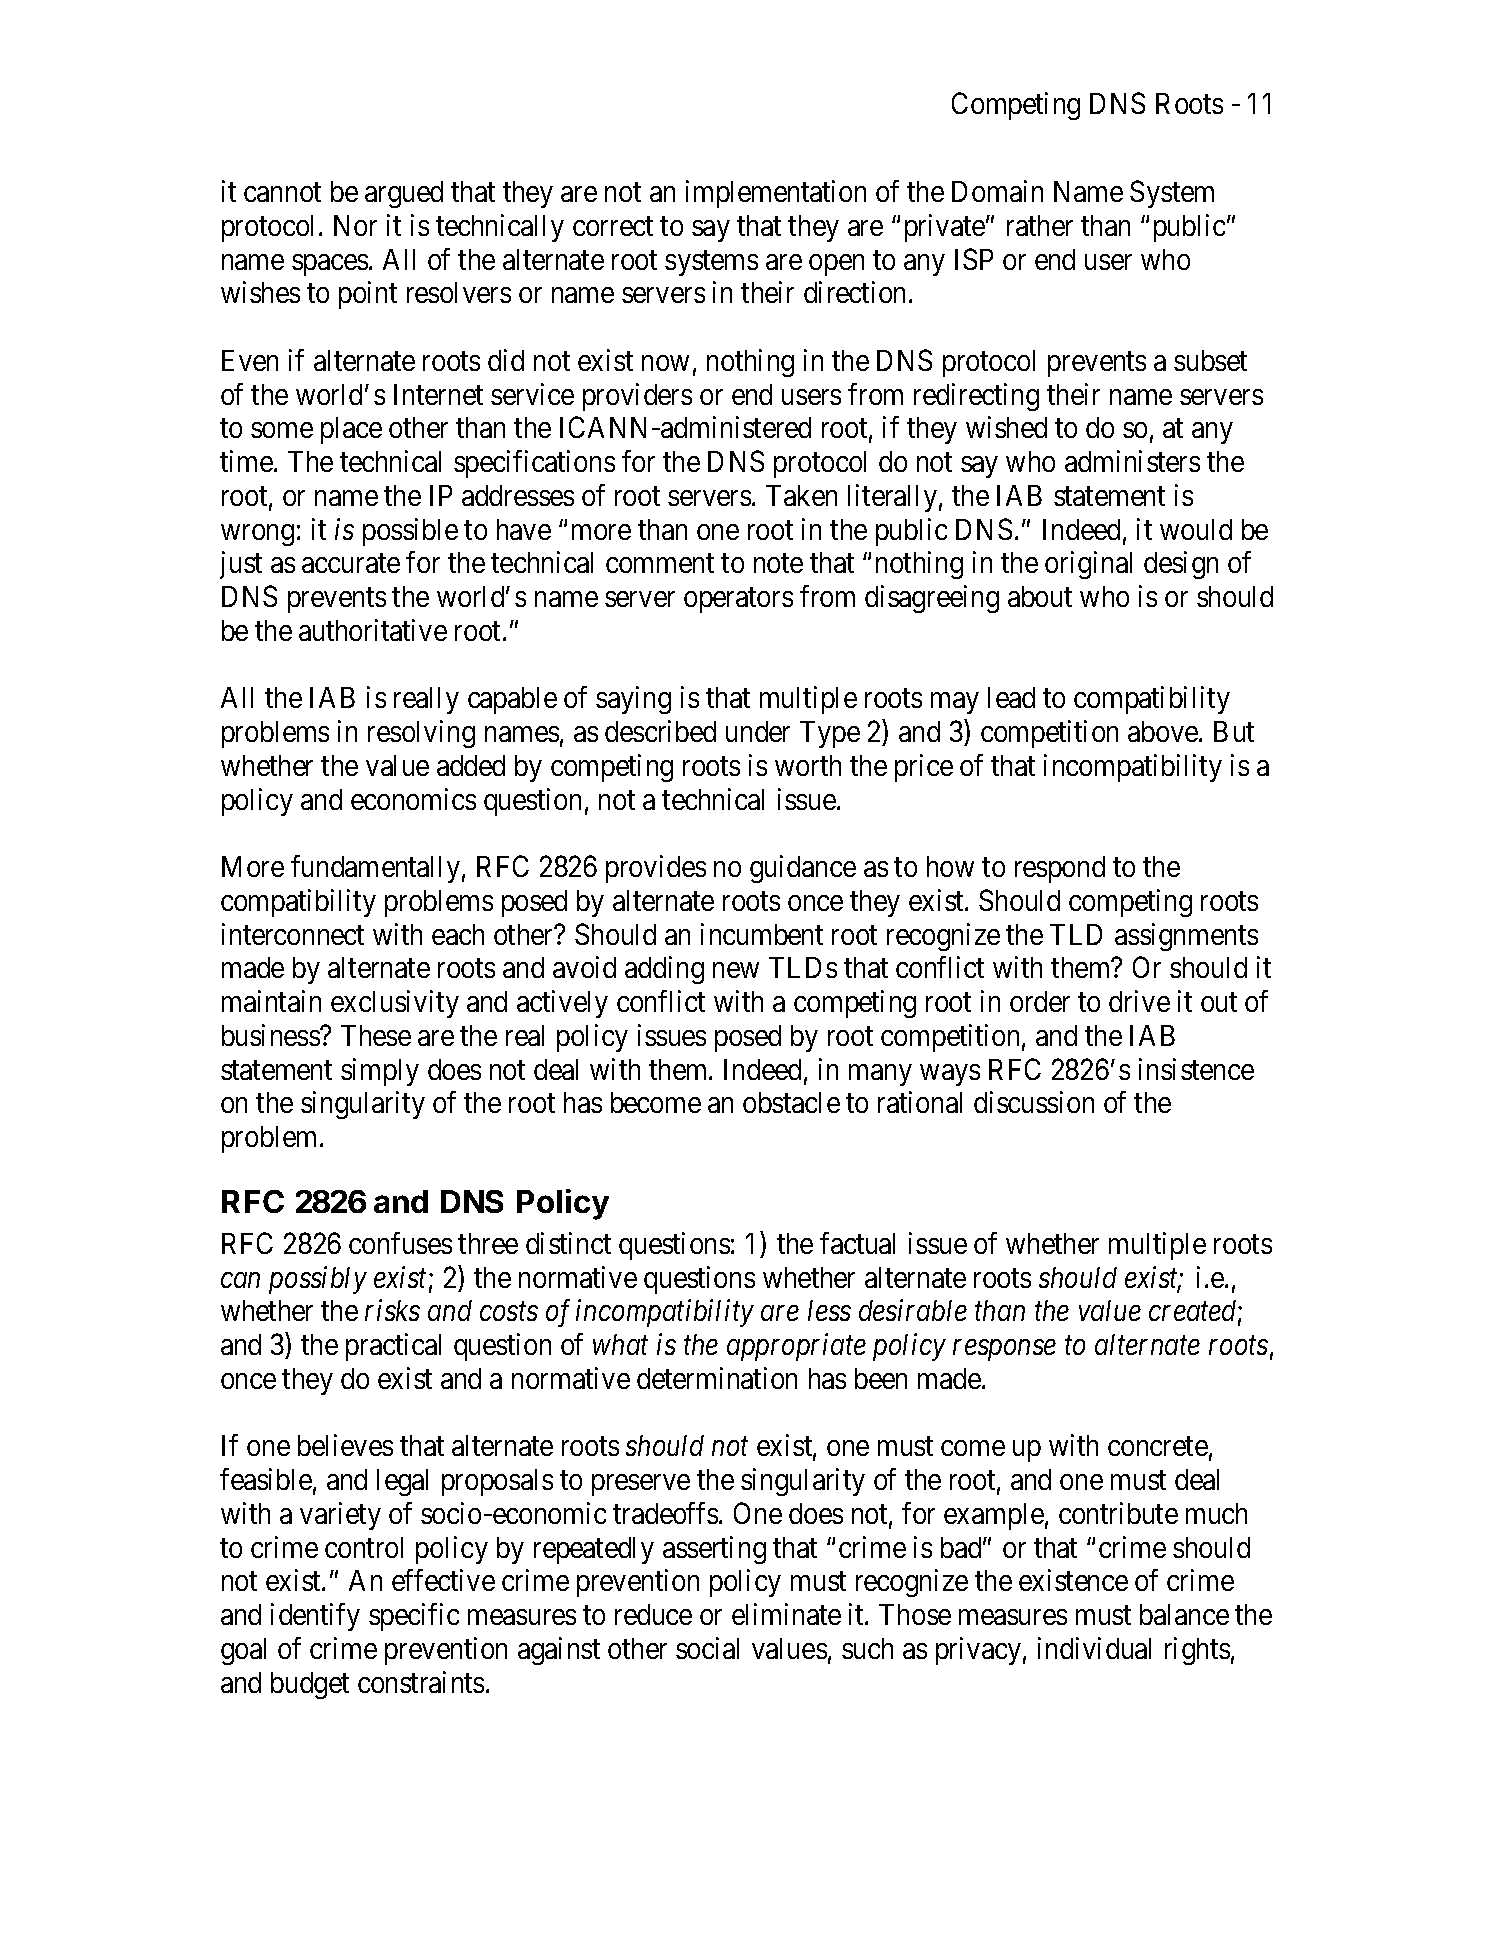 The image size is (1497, 1937). Describe the element at coordinates (293, 934) in the image. I see `interconnect` at that location.
